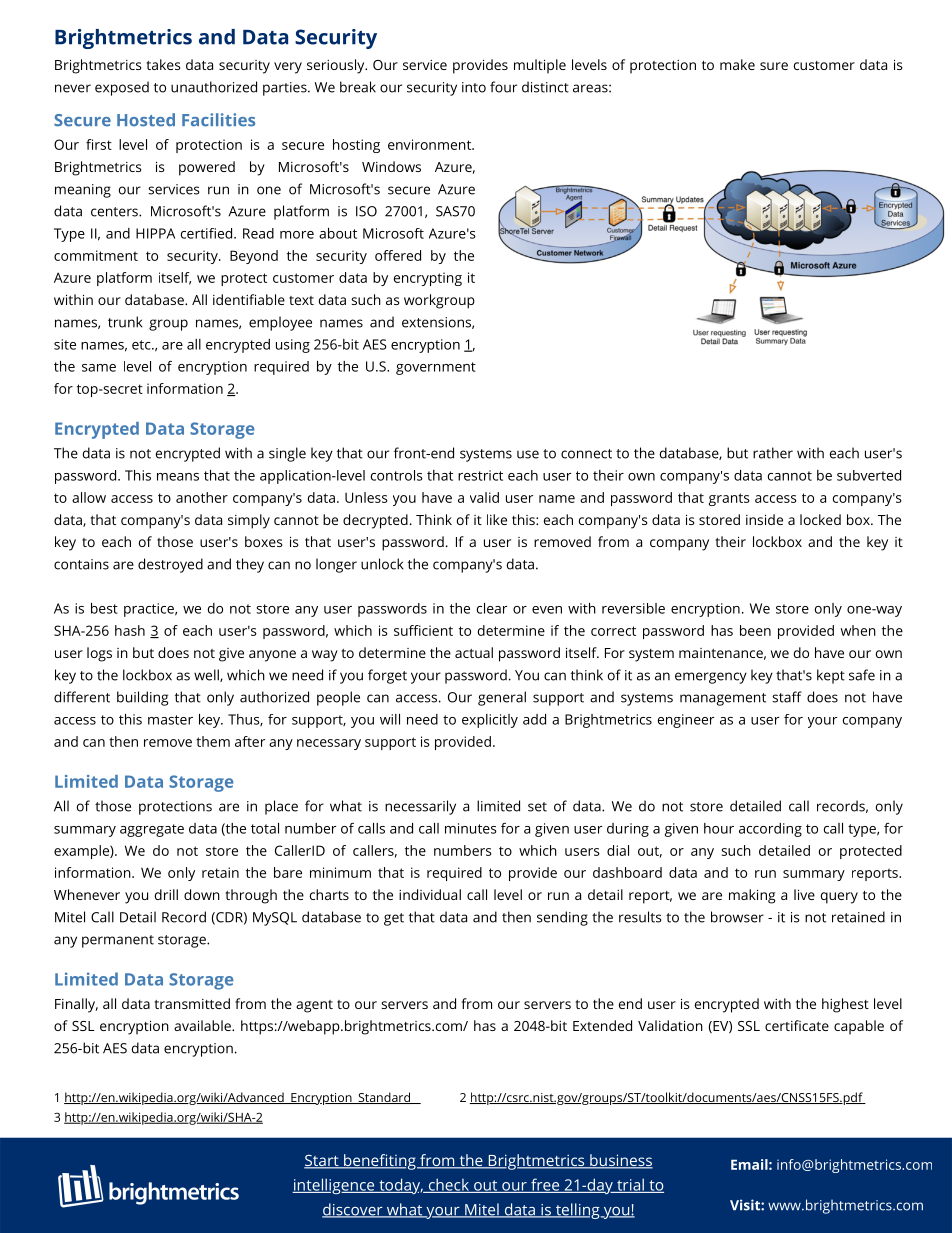  Describe the element at coordinates (146, 120) in the image. I see `Hosted` at that location.
